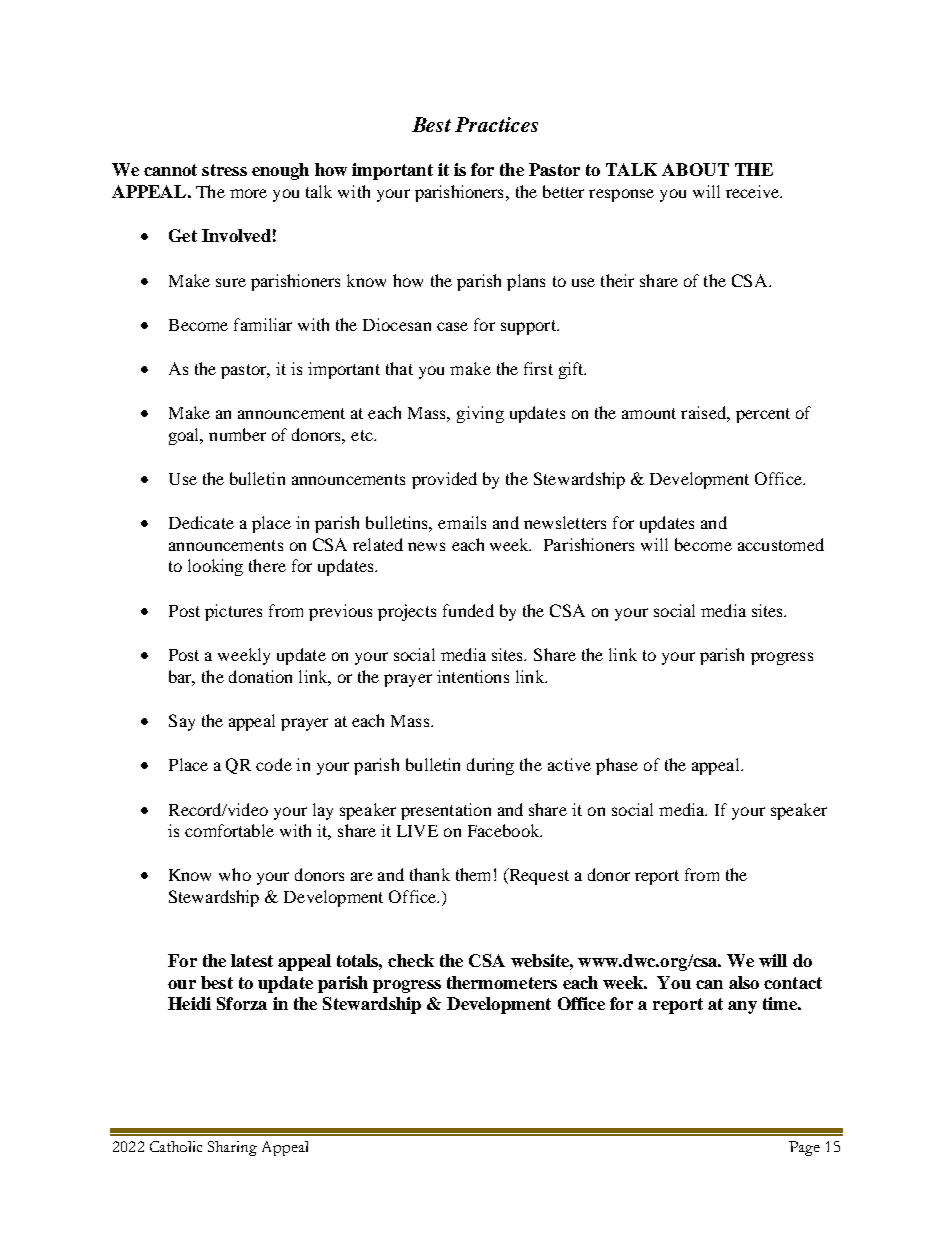  Describe the element at coordinates (781, 544) in the document. I see `accustomed` at that location.
